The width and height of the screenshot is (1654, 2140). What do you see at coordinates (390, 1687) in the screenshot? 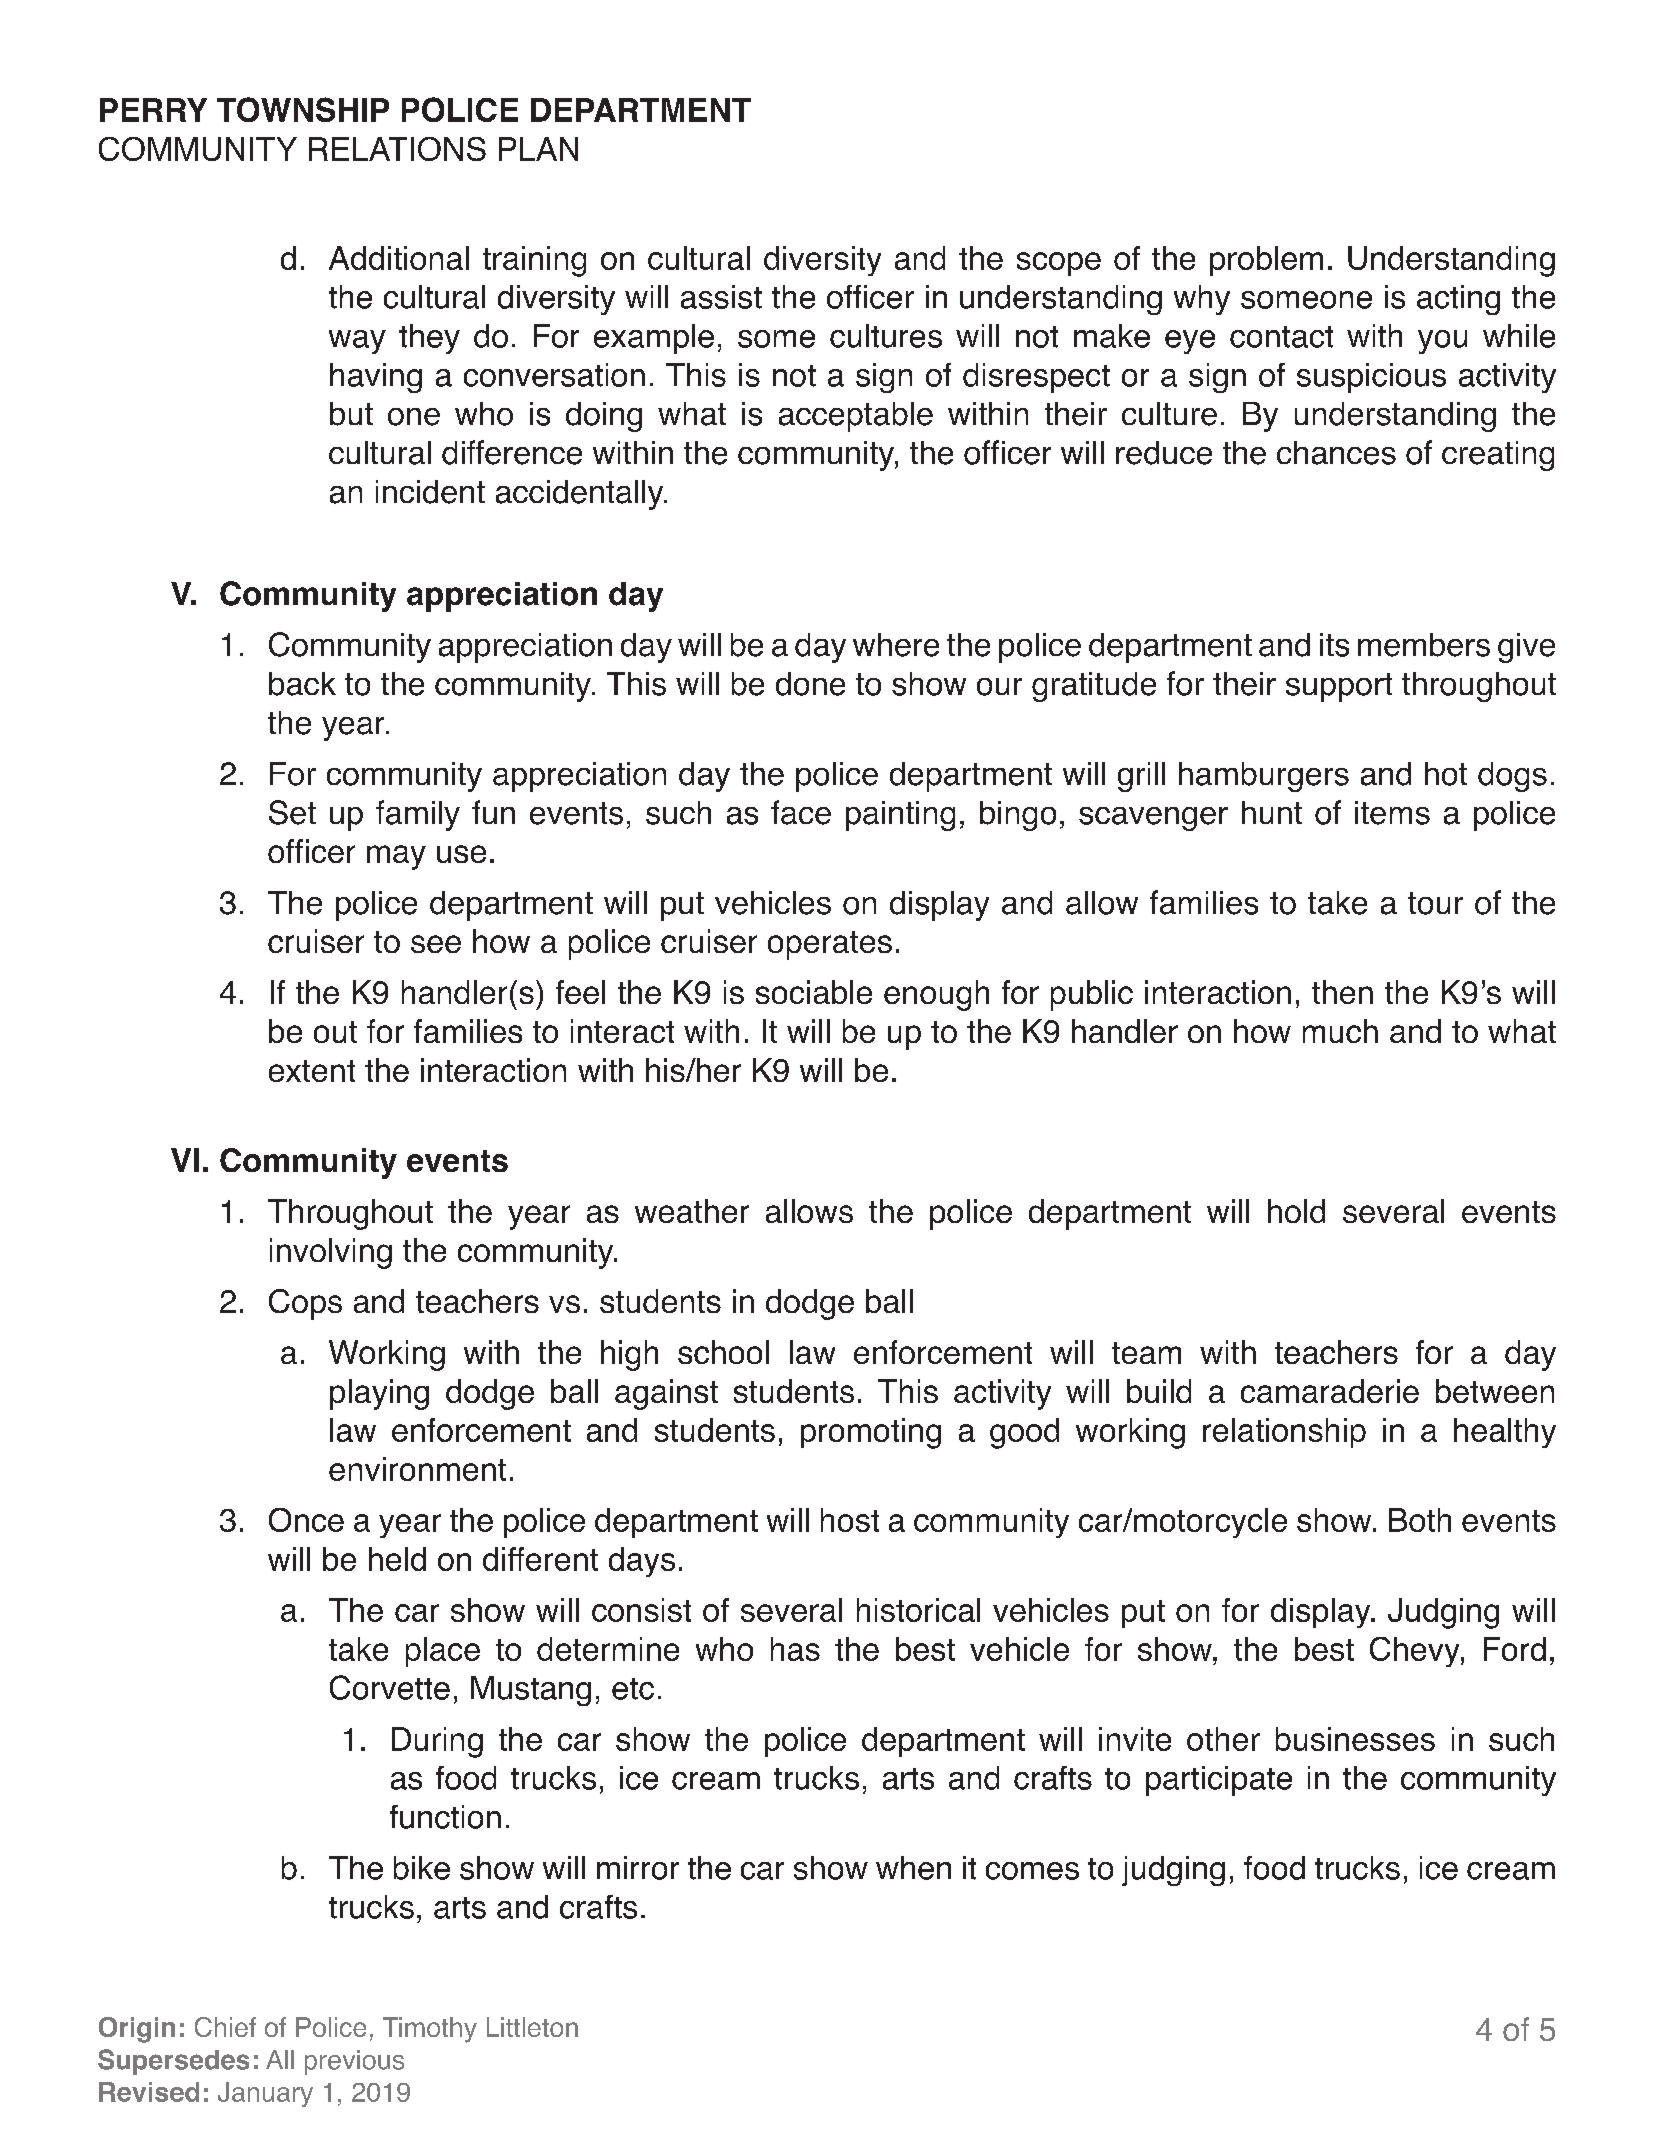
I see `Corvette` at bounding box center [390, 1687].
